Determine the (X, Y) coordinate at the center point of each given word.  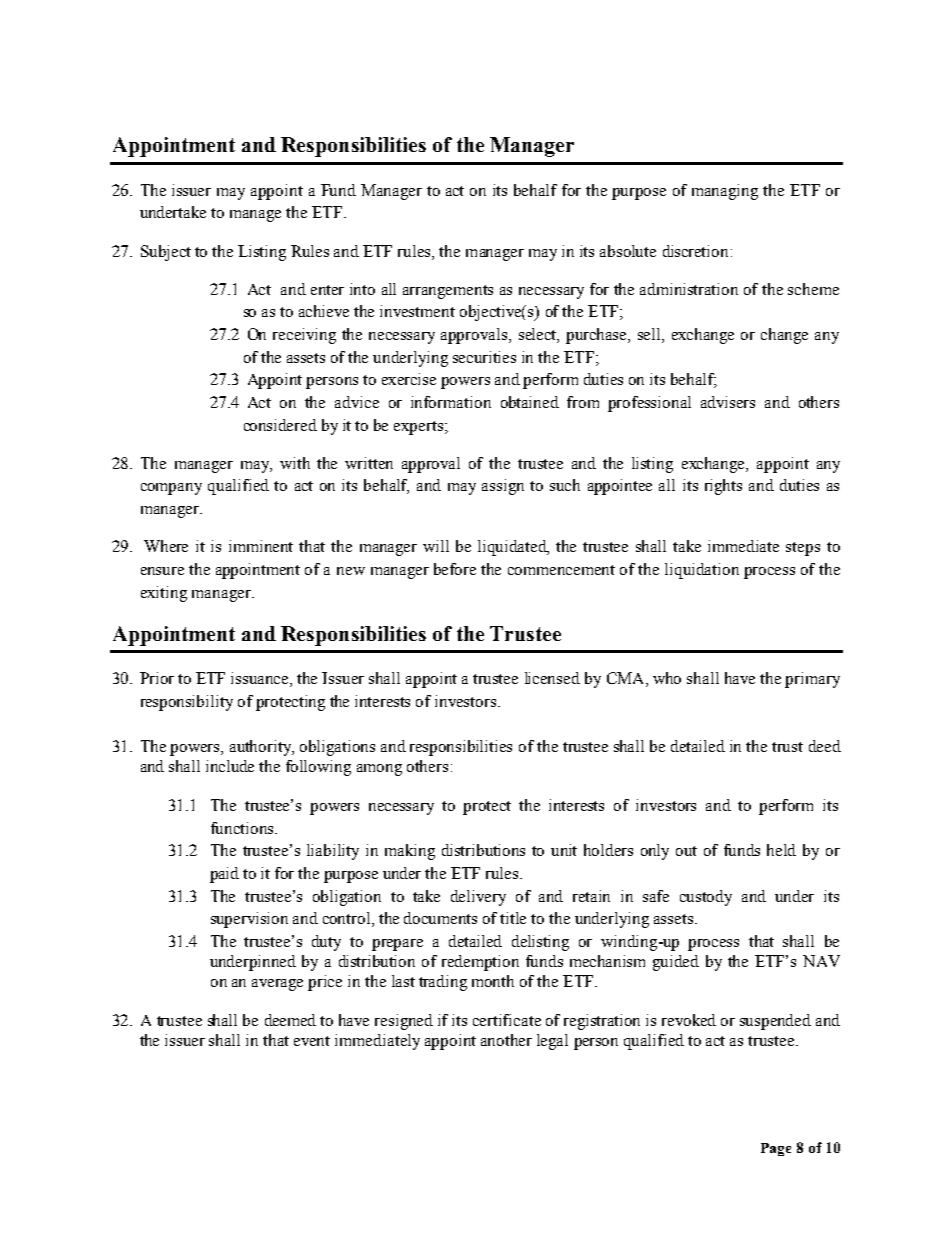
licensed (552, 678)
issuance (261, 679)
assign (503, 487)
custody (706, 898)
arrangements (448, 292)
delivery (478, 898)
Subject (166, 253)
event (312, 1041)
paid (224, 875)
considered (280, 425)
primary (812, 680)
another (506, 1040)
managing (725, 192)
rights (723, 487)
